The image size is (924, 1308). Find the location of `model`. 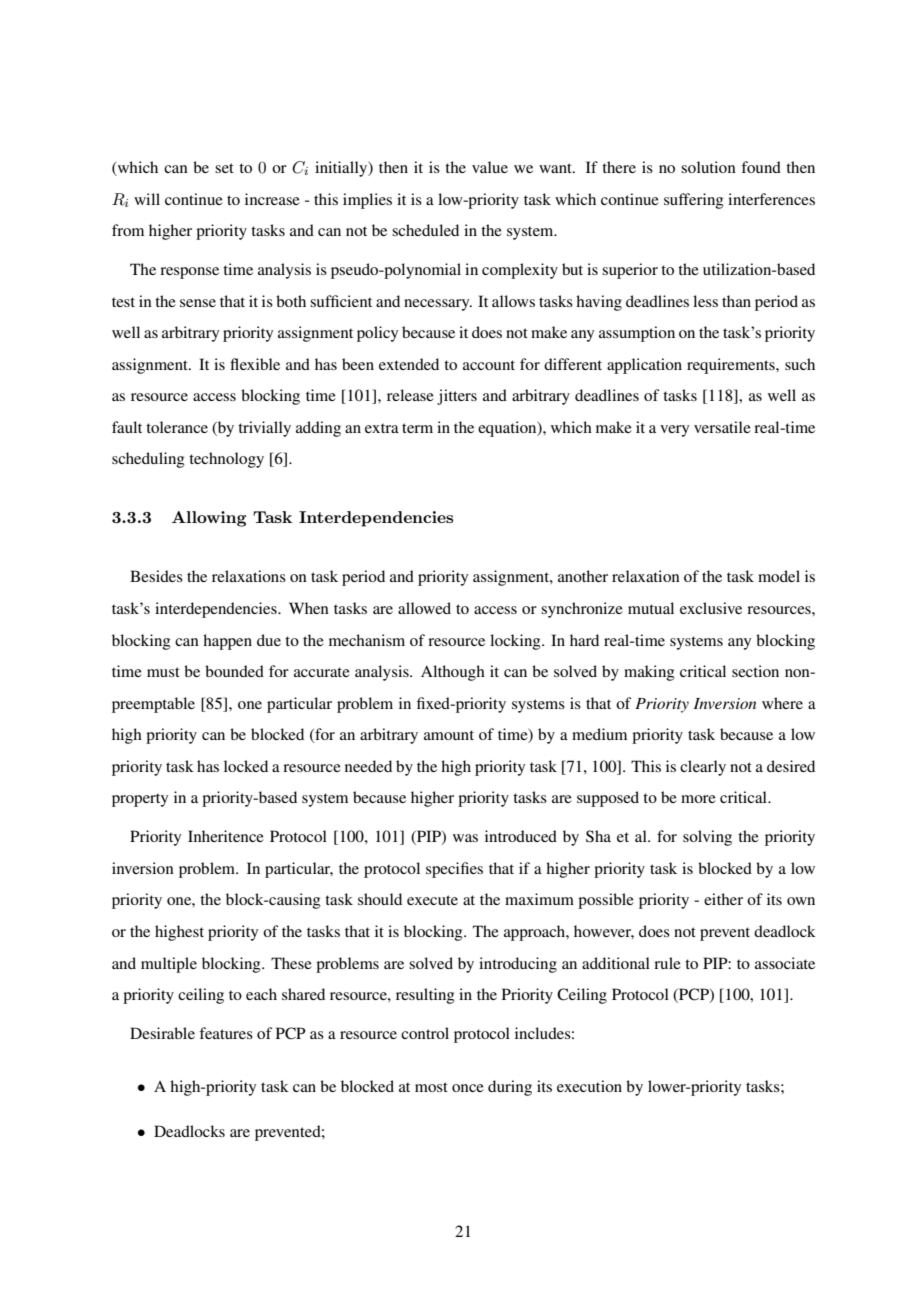

model is located at coordinates (779, 576).
